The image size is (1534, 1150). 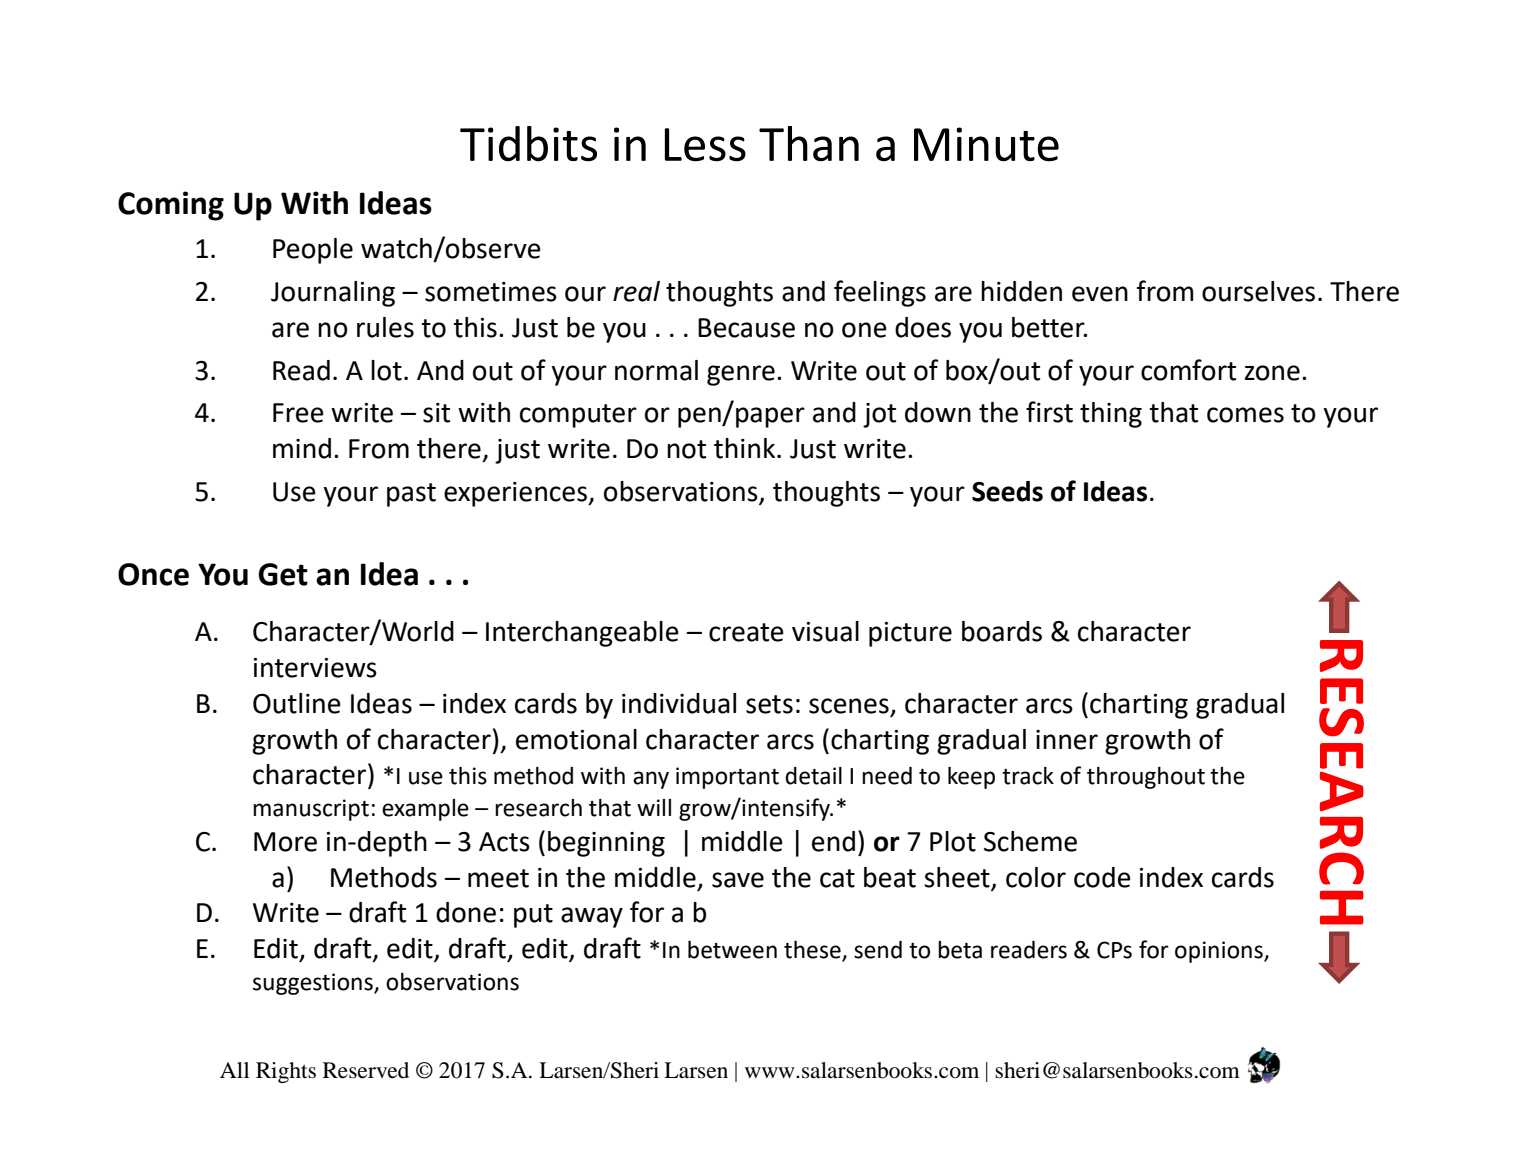 I want to click on genre, so click(x=741, y=375).
